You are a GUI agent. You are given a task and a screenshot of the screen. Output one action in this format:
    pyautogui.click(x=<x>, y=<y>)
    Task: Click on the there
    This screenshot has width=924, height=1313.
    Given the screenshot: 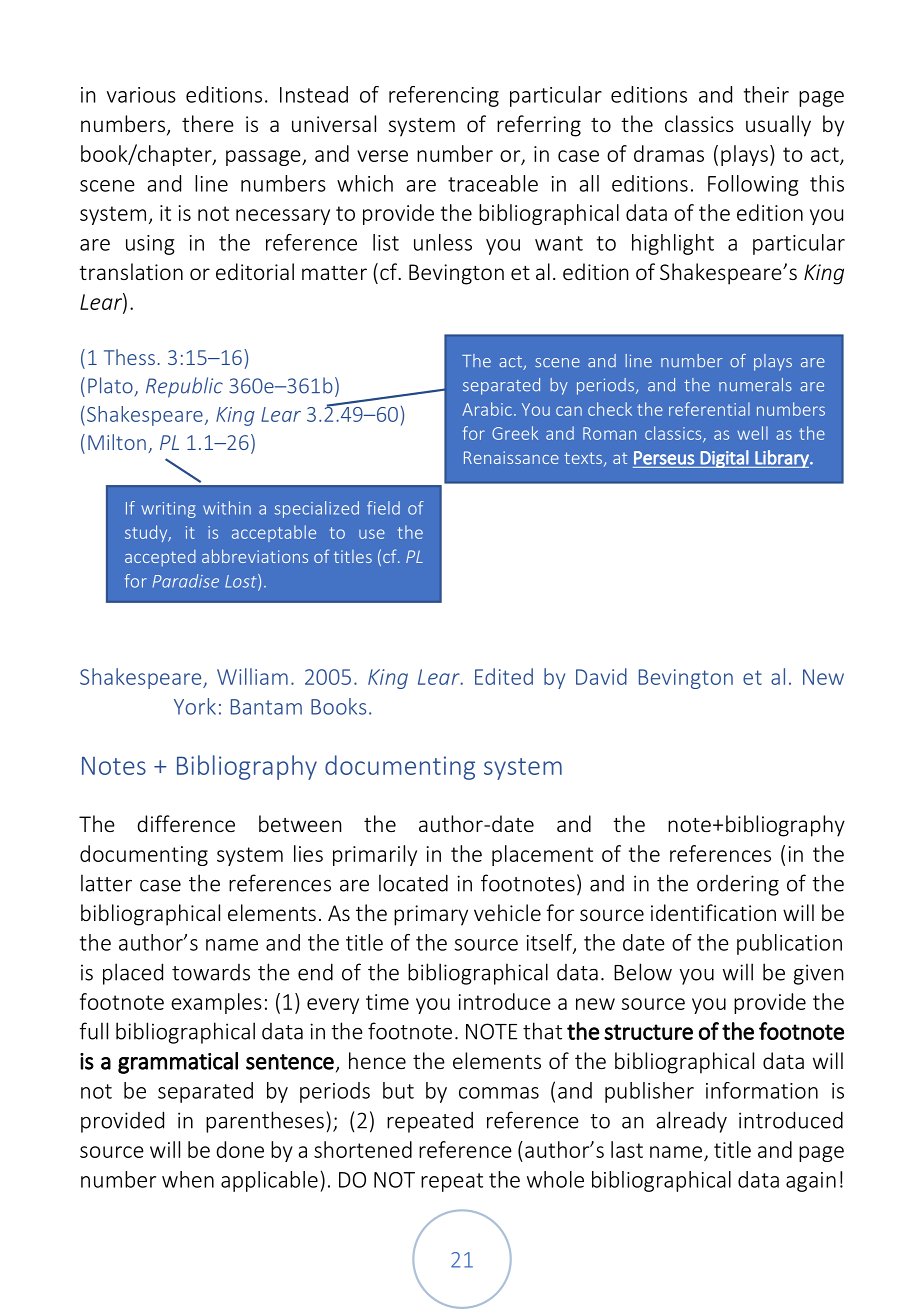 What is the action you would take?
    pyautogui.click(x=208, y=123)
